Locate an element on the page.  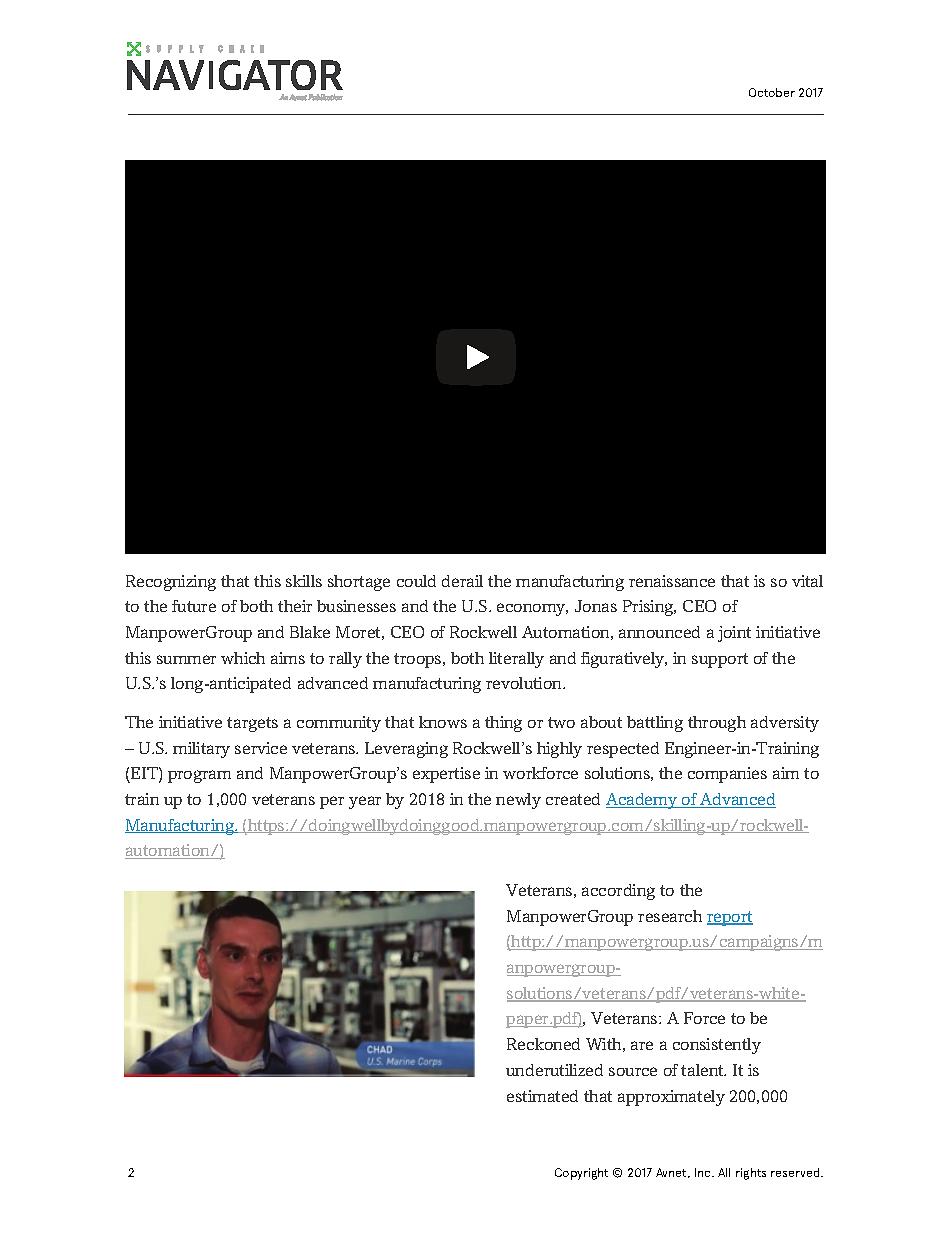
vital is located at coordinates (807, 581).
